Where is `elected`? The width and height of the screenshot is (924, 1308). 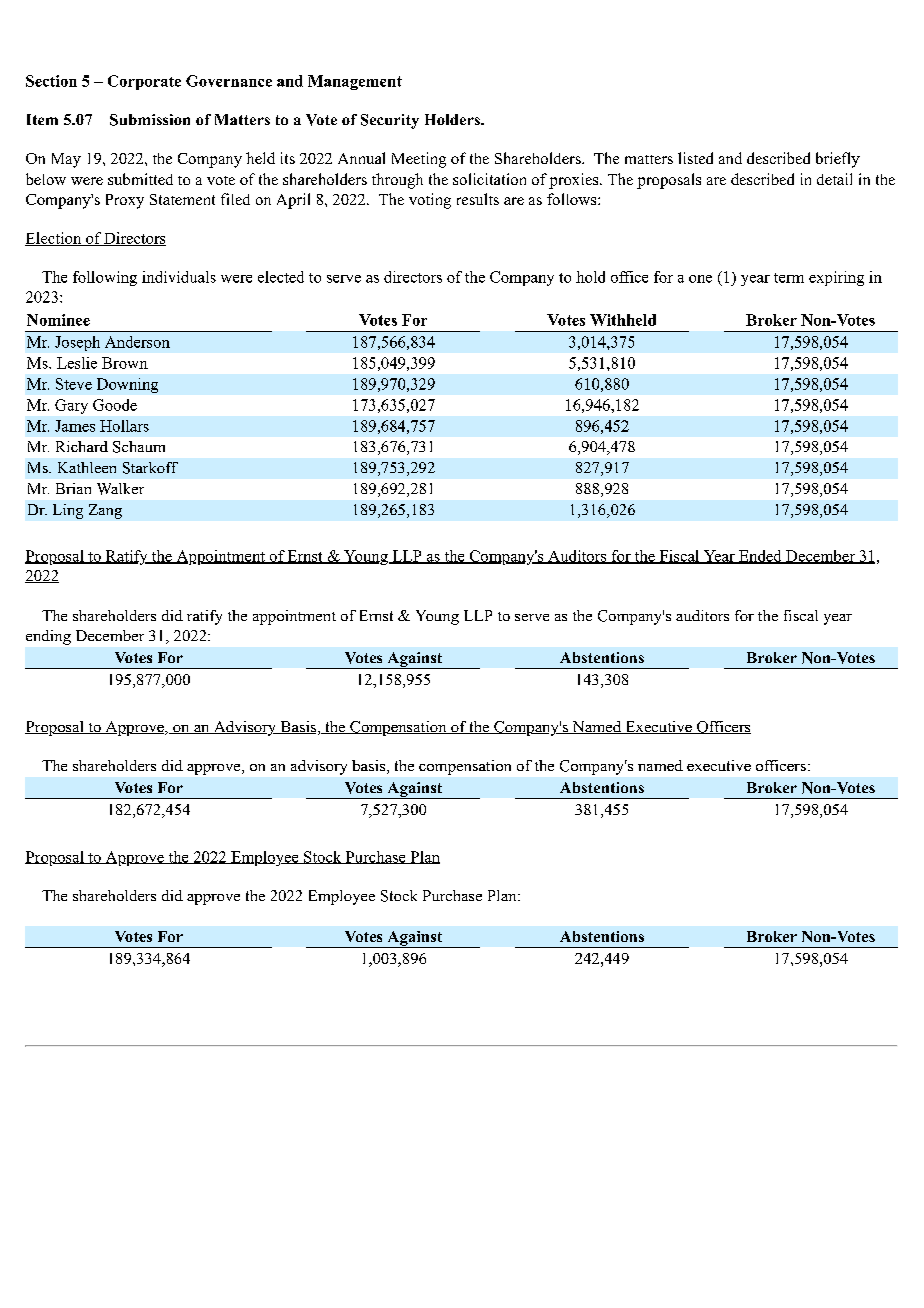 elected is located at coordinates (281, 277).
